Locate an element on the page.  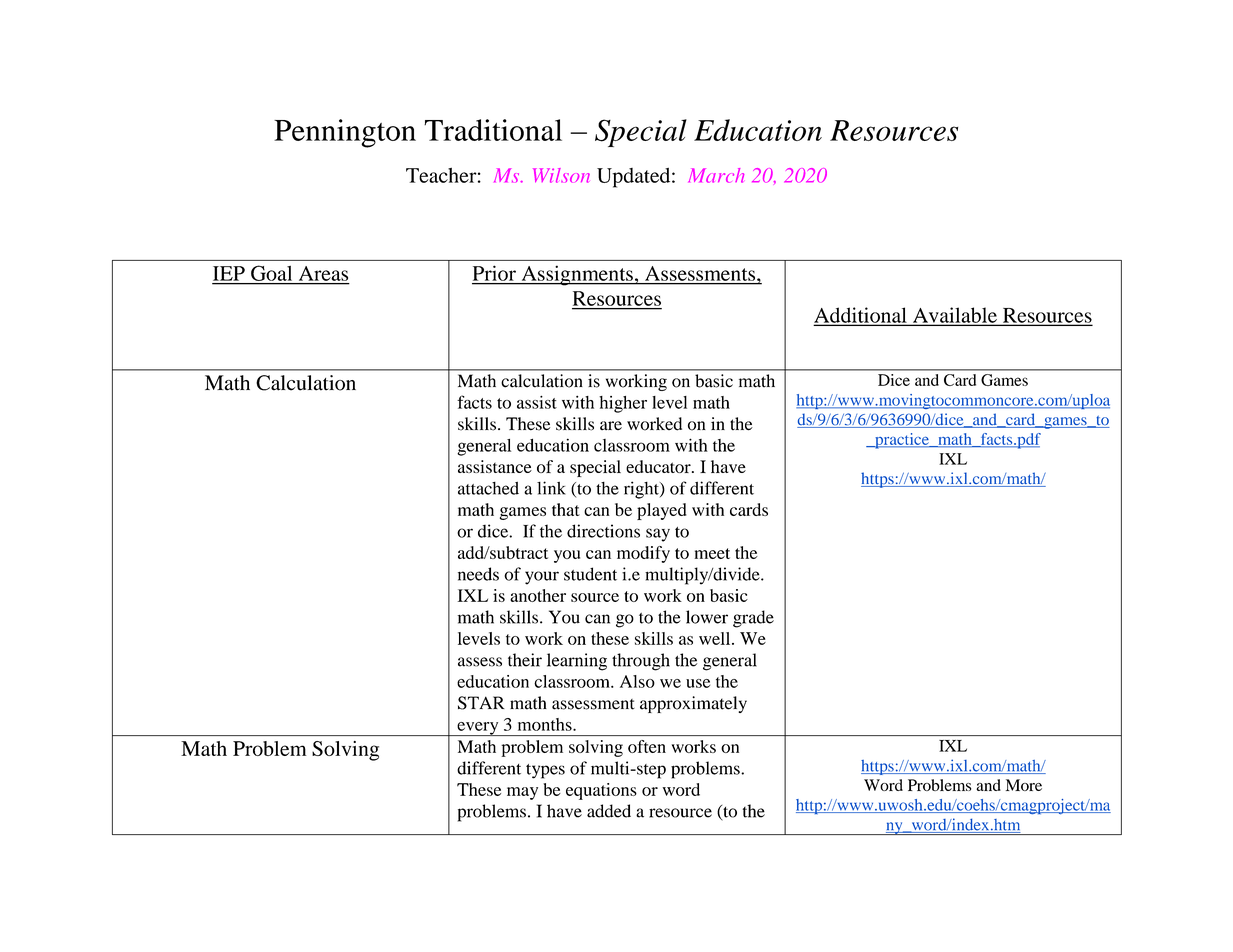
More is located at coordinates (1024, 785).
